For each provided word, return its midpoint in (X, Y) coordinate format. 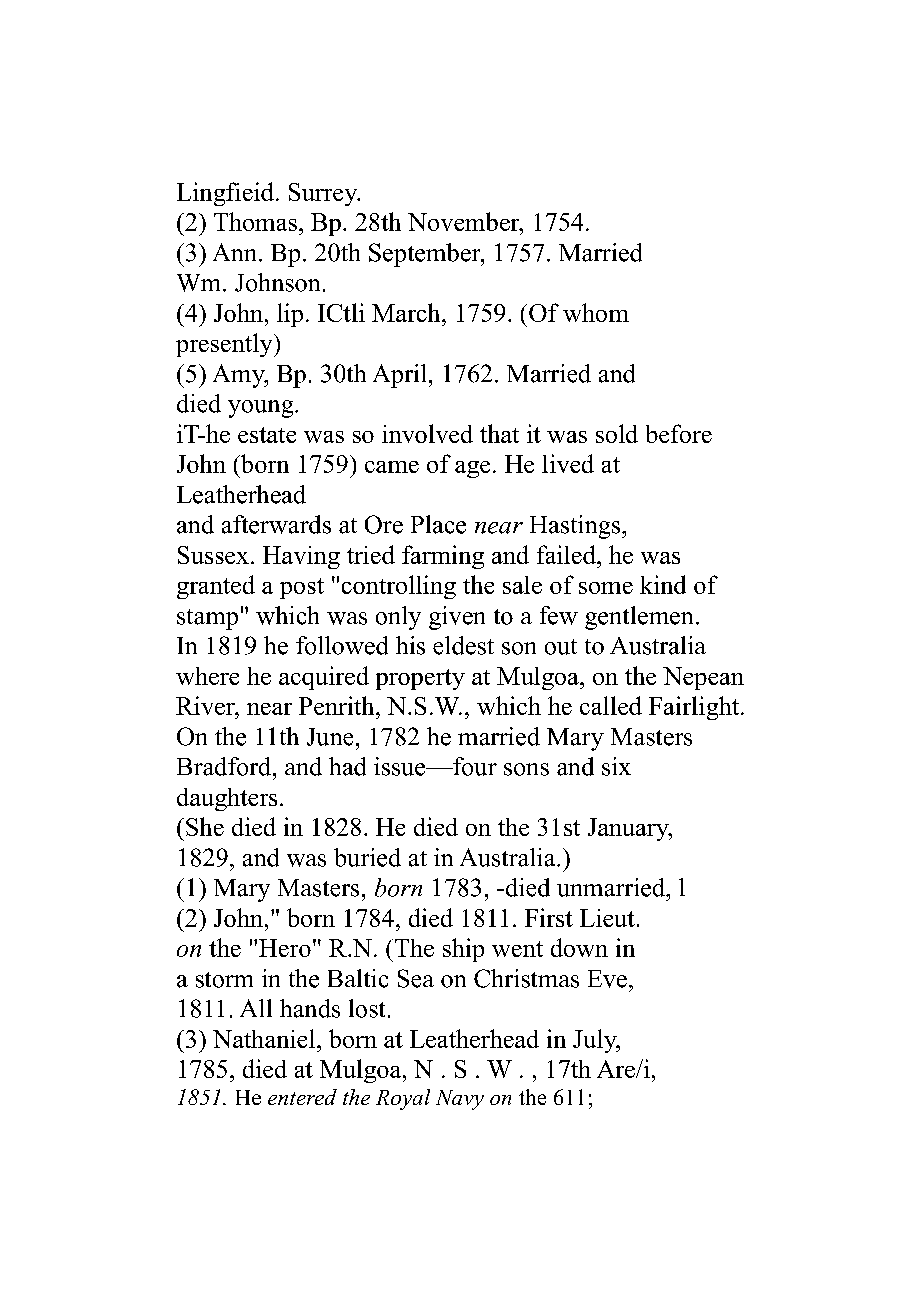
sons (526, 769)
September (426, 255)
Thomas (255, 221)
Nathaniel (265, 1038)
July (596, 1041)
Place (438, 524)
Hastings (576, 527)
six (616, 766)
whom (596, 312)
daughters (227, 799)
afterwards (276, 524)
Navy (460, 1100)
